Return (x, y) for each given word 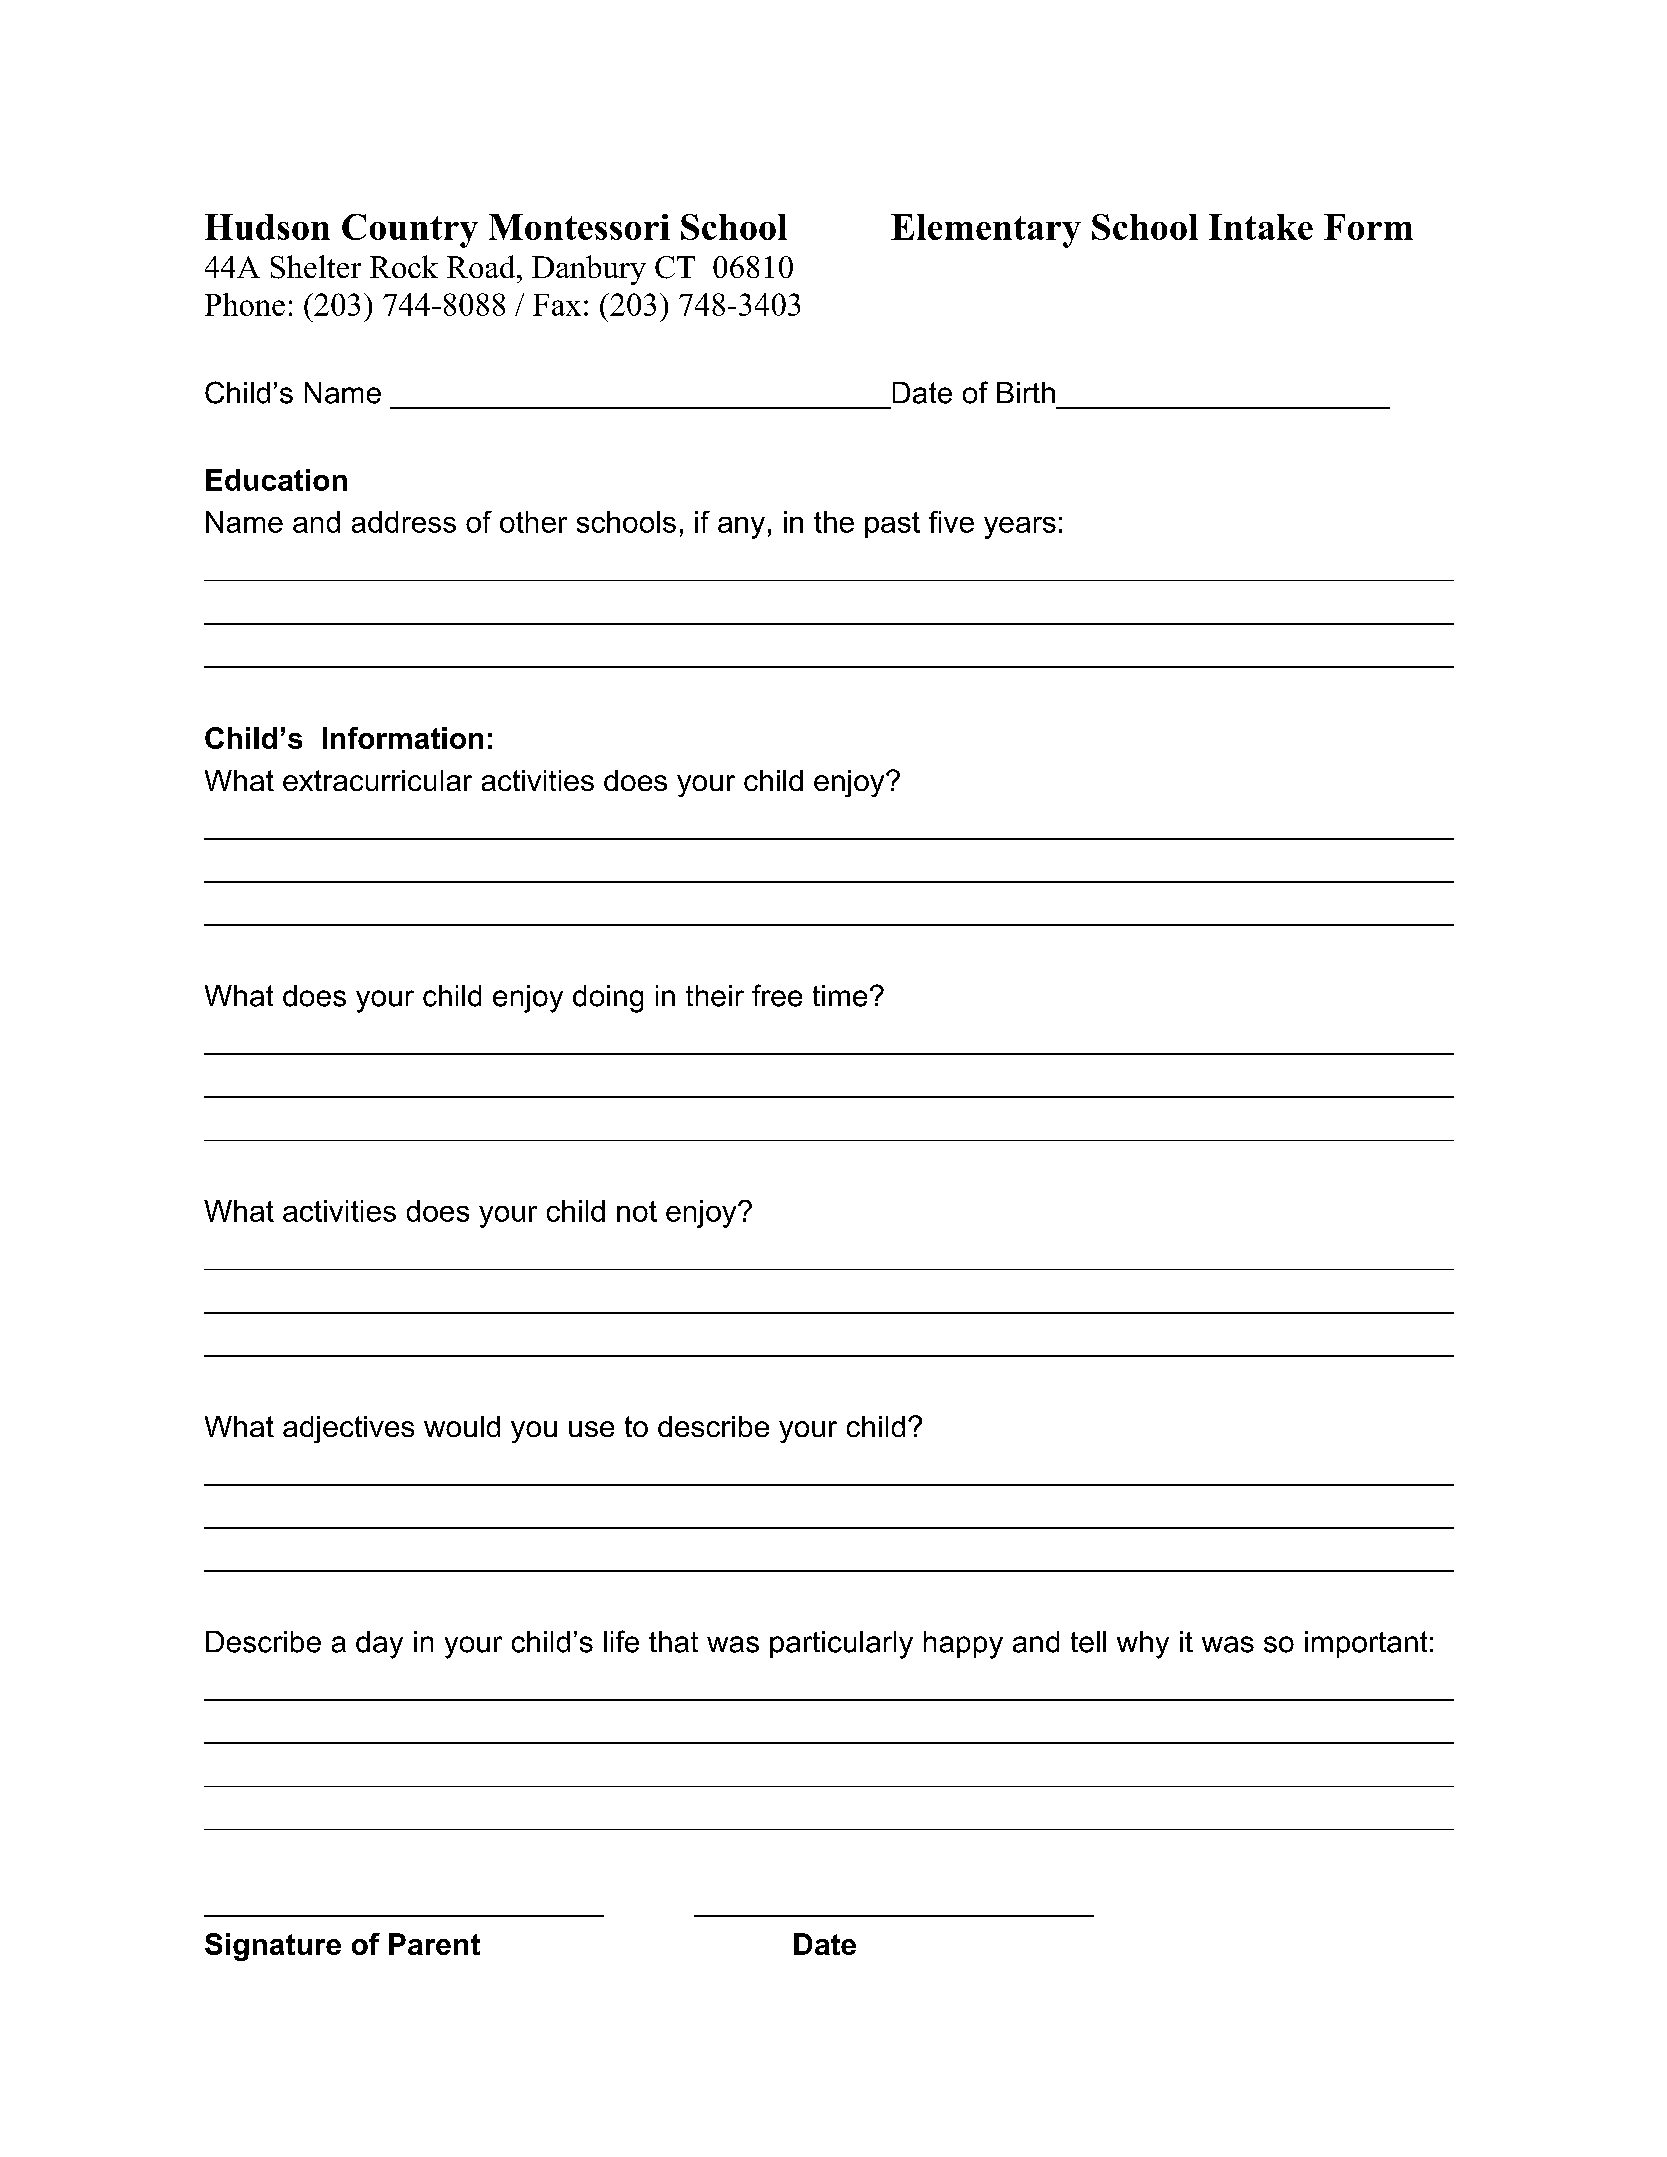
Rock (404, 266)
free (777, 995)
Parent (434, 1944)
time (840, 996)
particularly (841, 1645)
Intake (1261, 227)
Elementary (986, 231)
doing (608, 999)
